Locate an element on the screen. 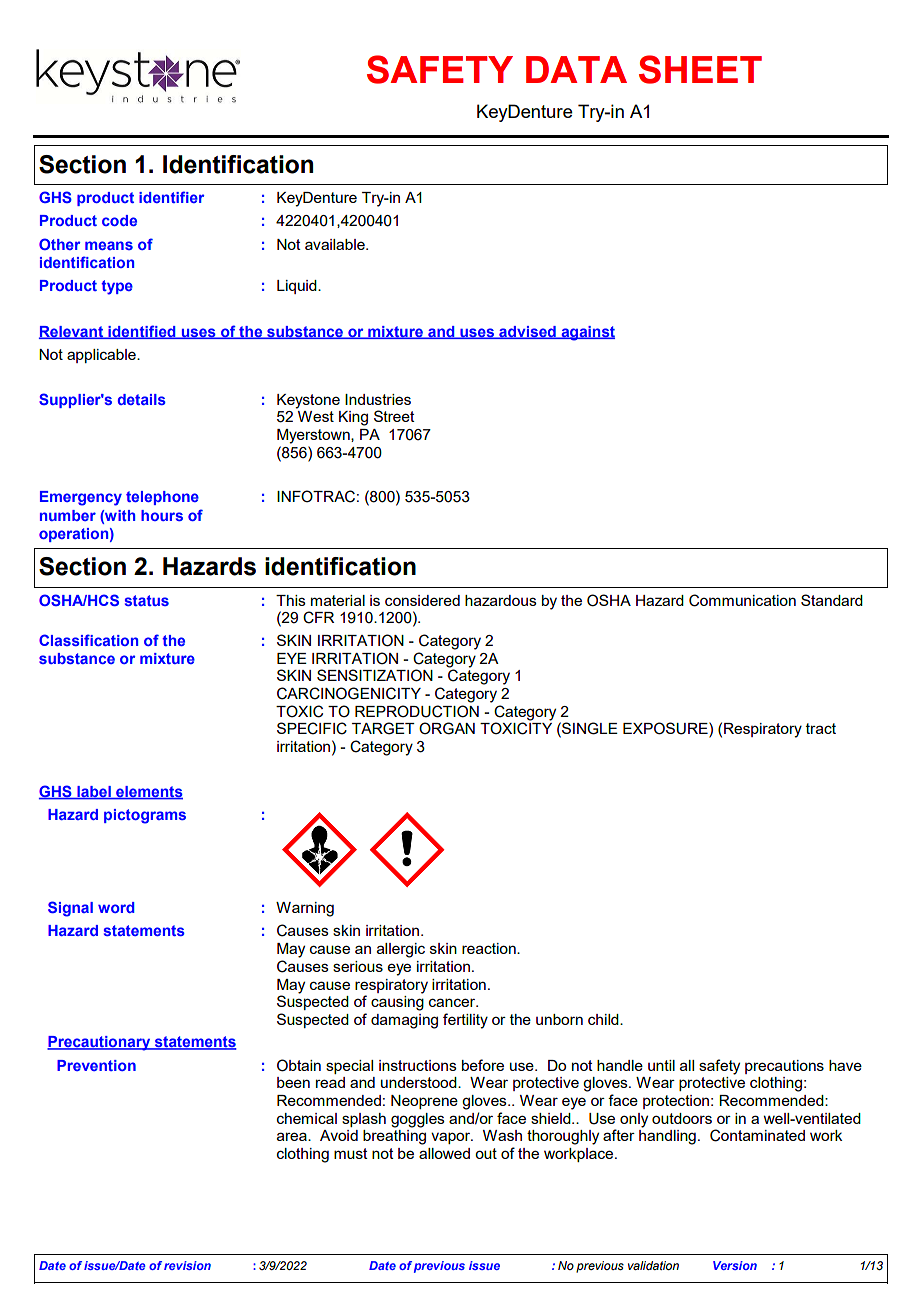 The image size is (924, 1308). word is located at coordinates (116, 907).
